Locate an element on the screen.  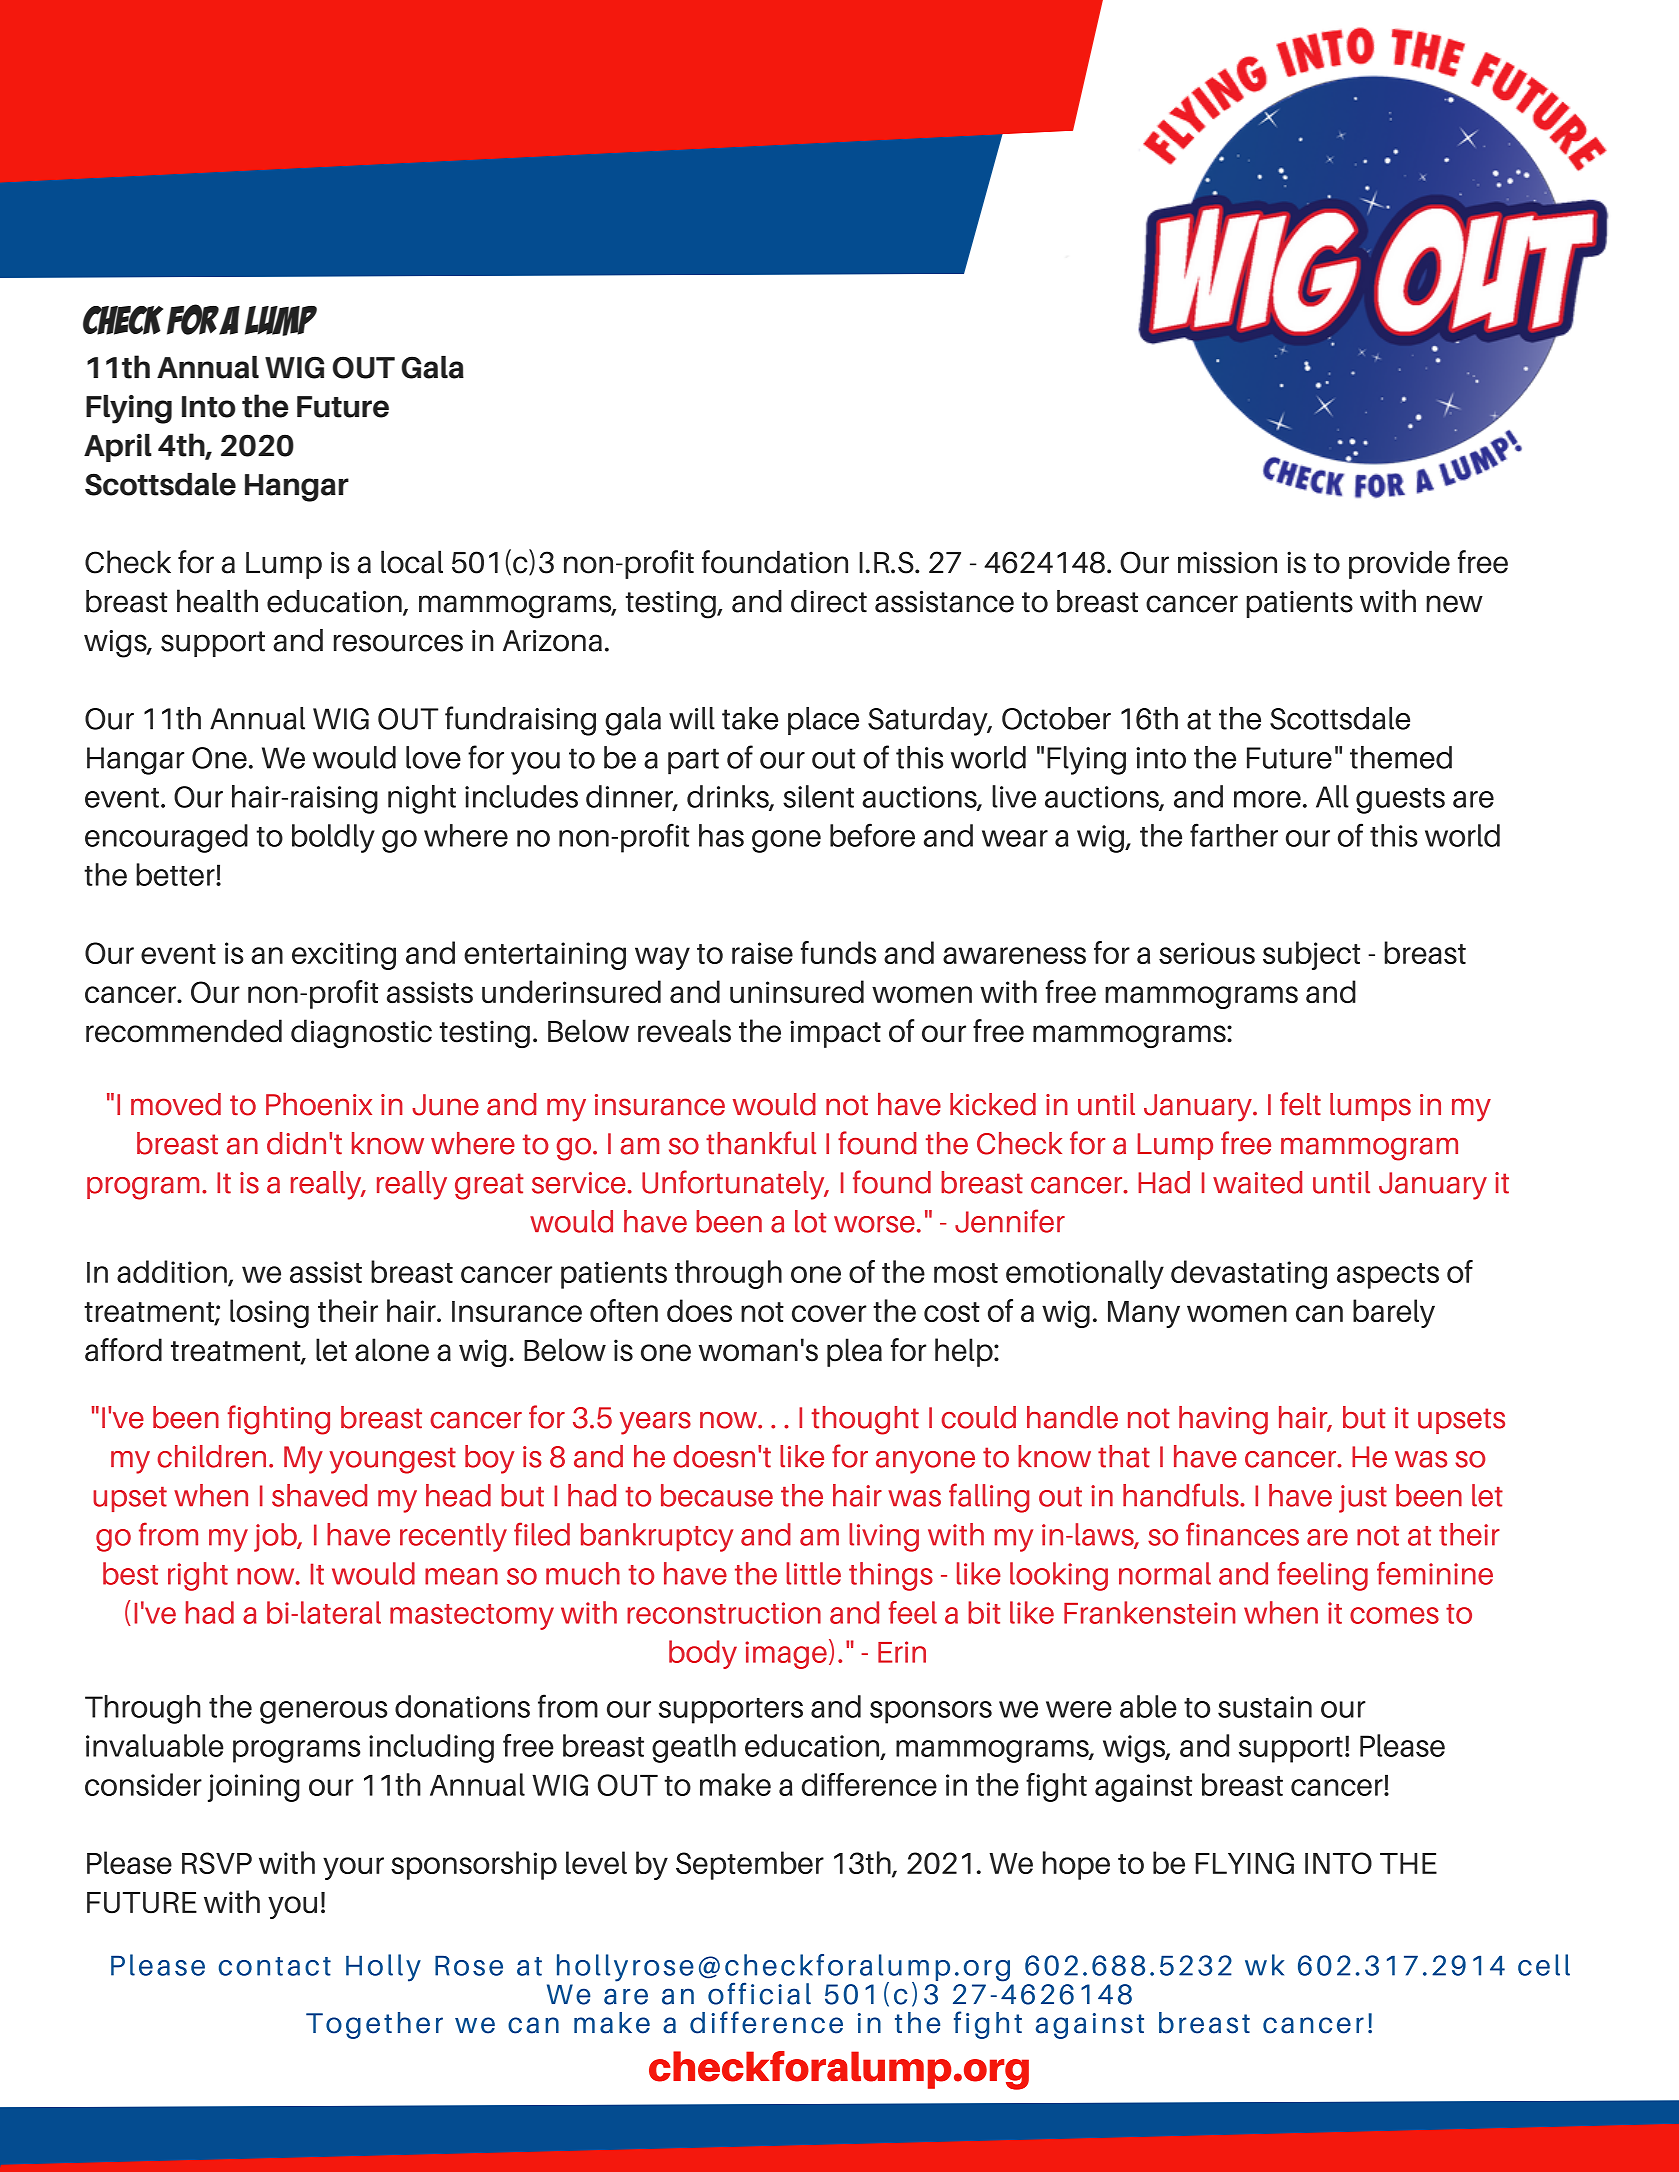
boldly is located at coordinates (333, 838).
